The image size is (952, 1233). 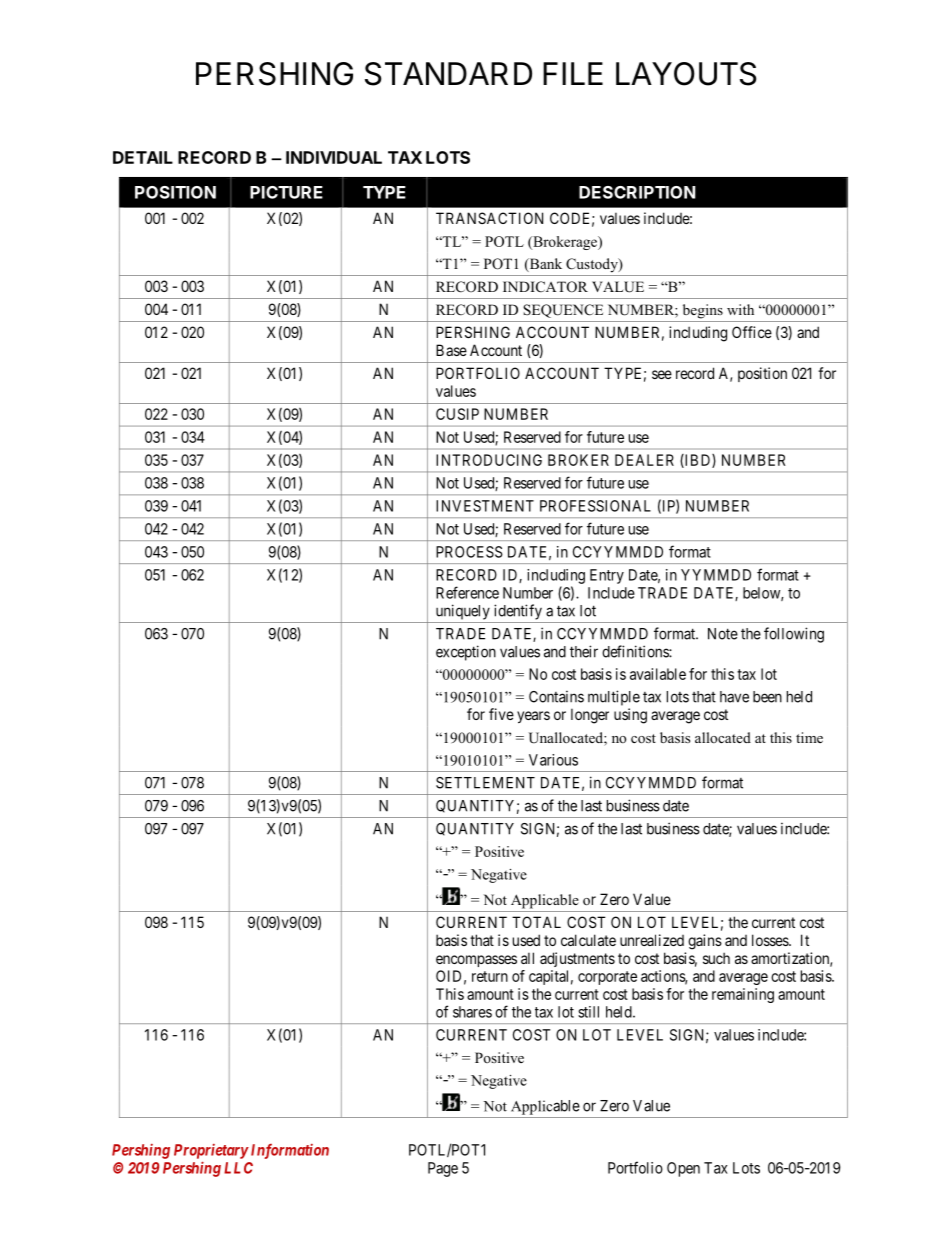 I want to click on LAYOUTS, so click(x=686, y=74).
